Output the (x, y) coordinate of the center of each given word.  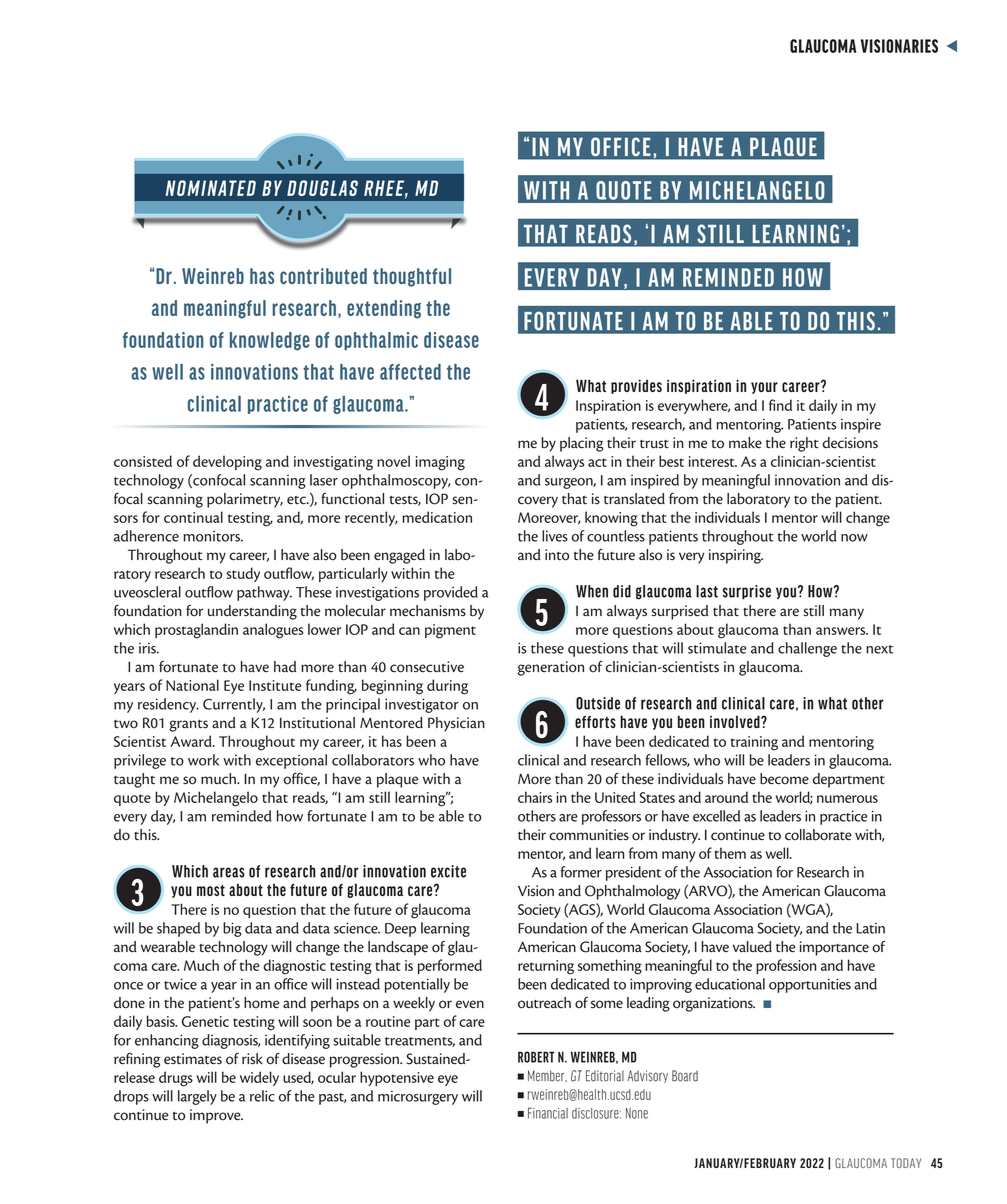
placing (581, 444)
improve (216, 1116)
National (192, 685)
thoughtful (412, 277)
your (764, 388)
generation (551, 668)
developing (227, 463)
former (581, 872)
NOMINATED (210, 188)
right (804, 444)
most (211, 890)
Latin (870, 928)
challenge (807, 649)
